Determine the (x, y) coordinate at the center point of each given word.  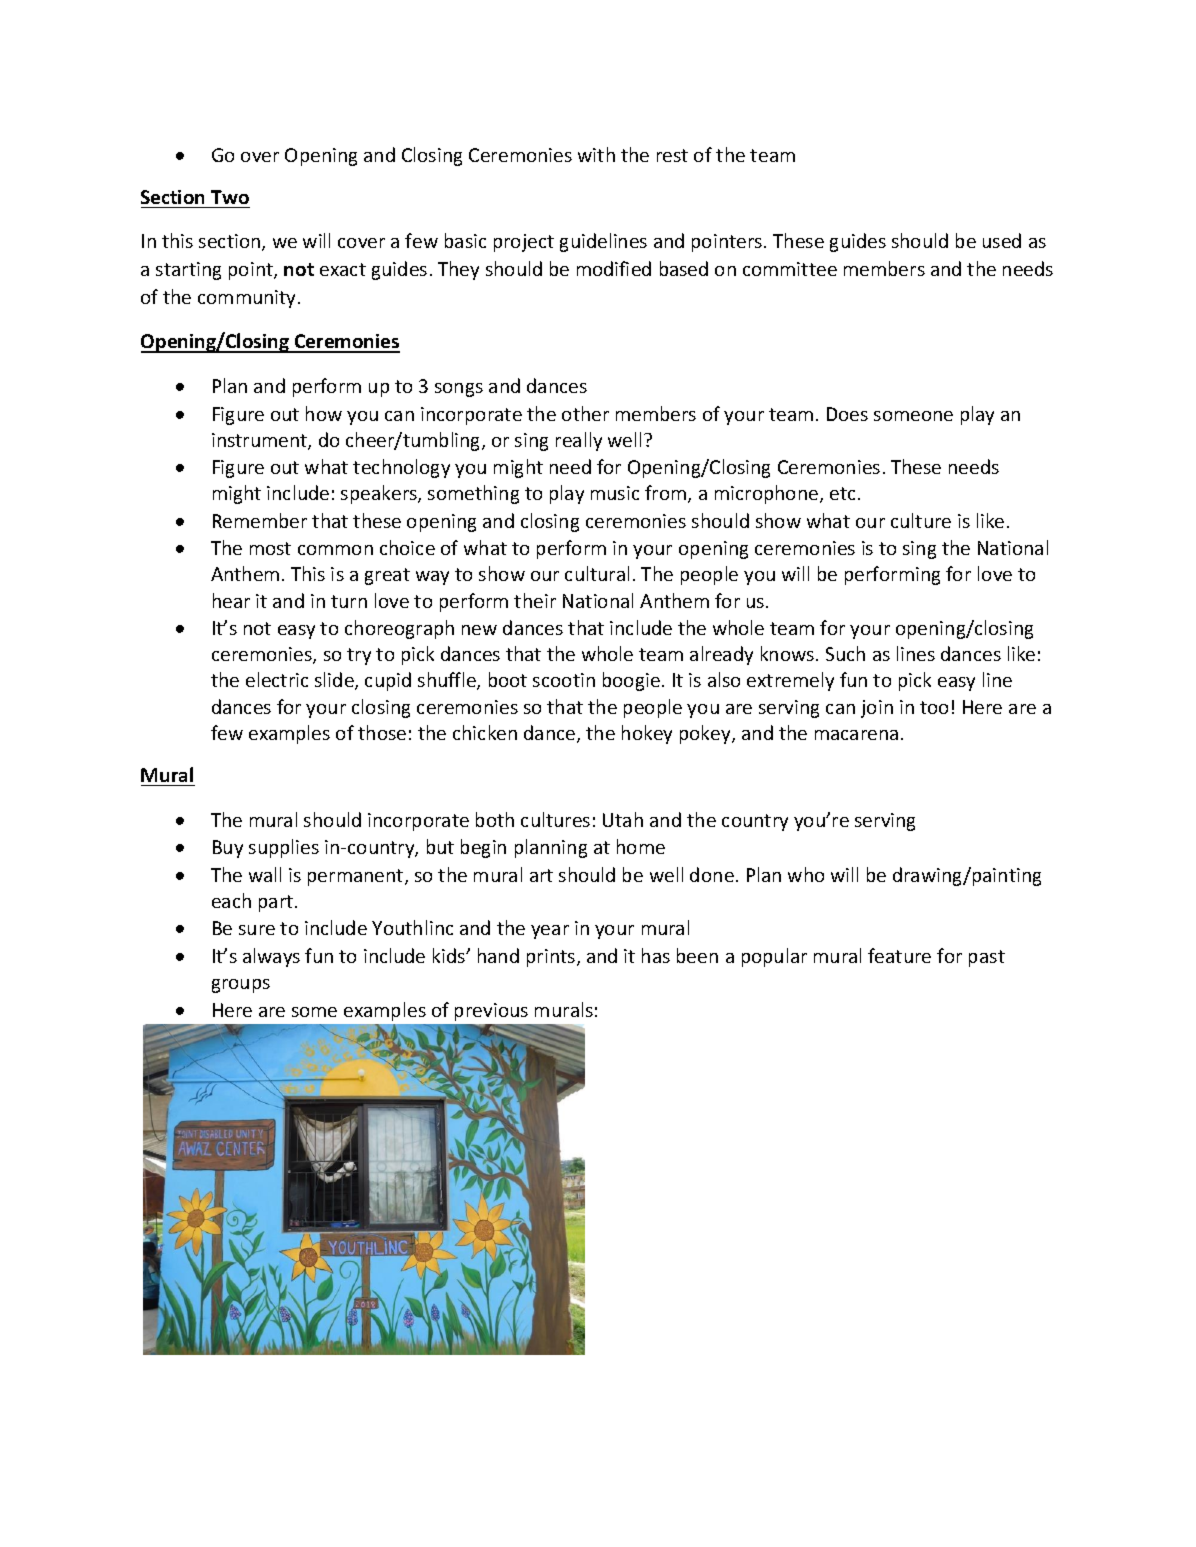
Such (845, 653)
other (585, 413)
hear (231, 600)
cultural (597, 573)
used (1002, 240)
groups (241, 986)
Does (847, 414)
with (596, 154)
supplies (284, 848)
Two (230, 197)
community (248, 299)
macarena (856, 735)
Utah (623, 819)
